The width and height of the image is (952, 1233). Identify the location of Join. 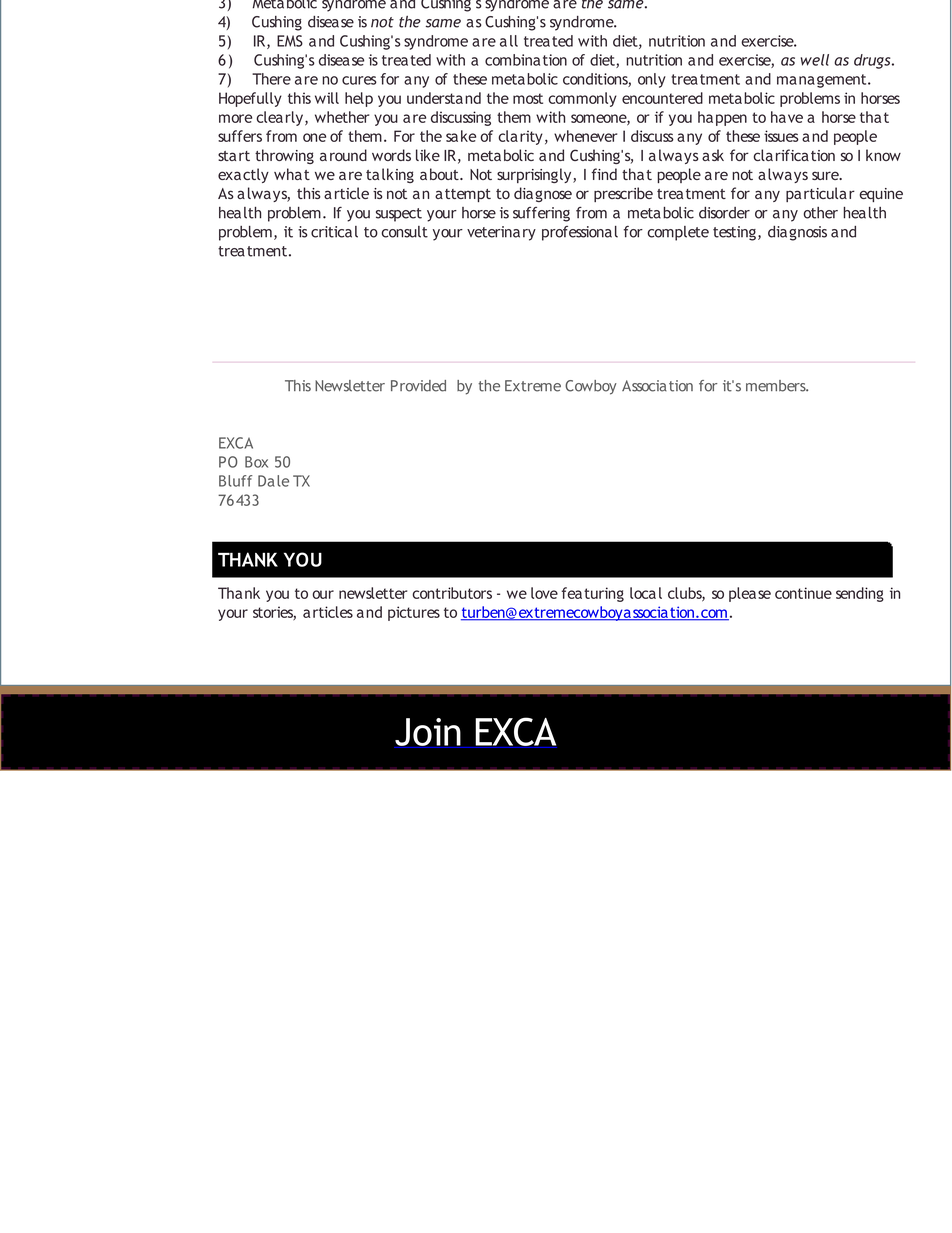
(428, 733).
